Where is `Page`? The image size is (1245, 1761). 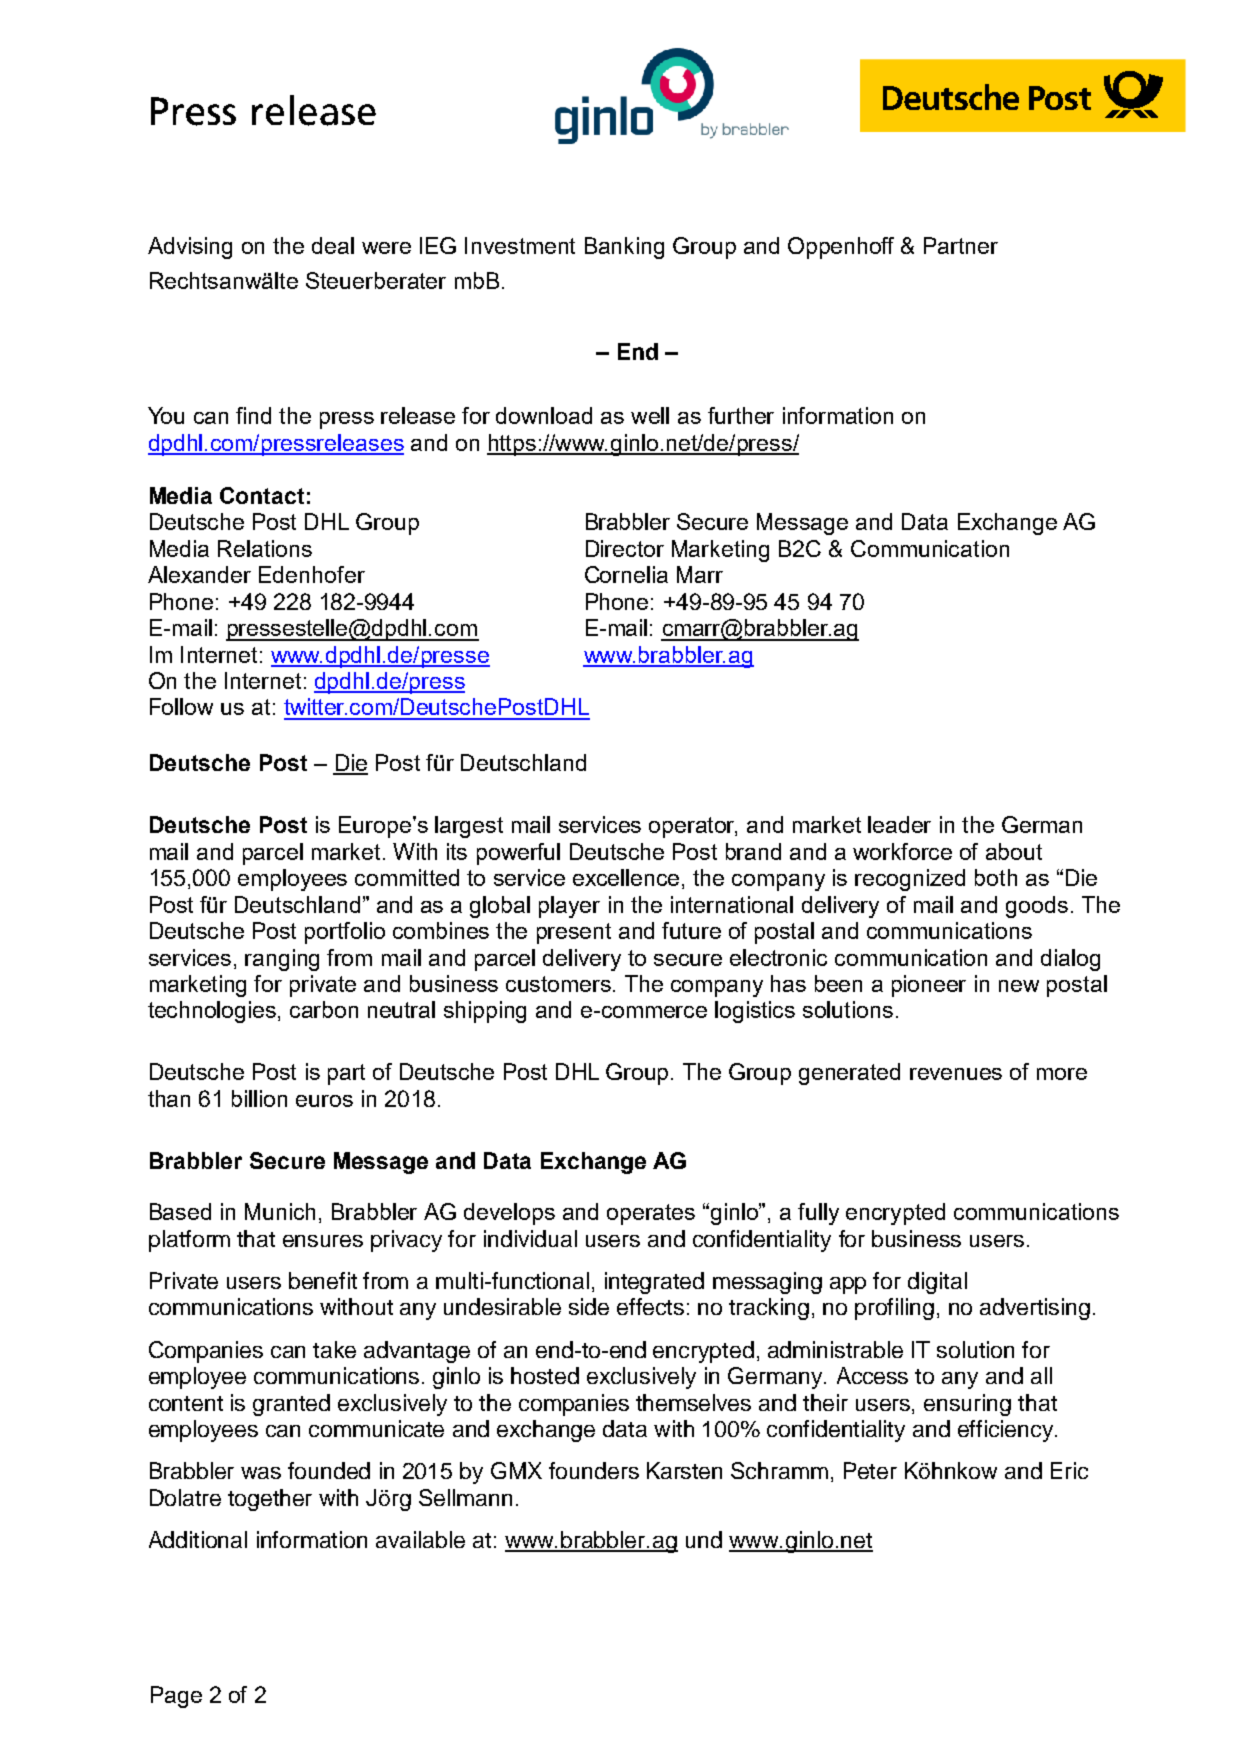
Page is located at coordinates (176, 1697).
